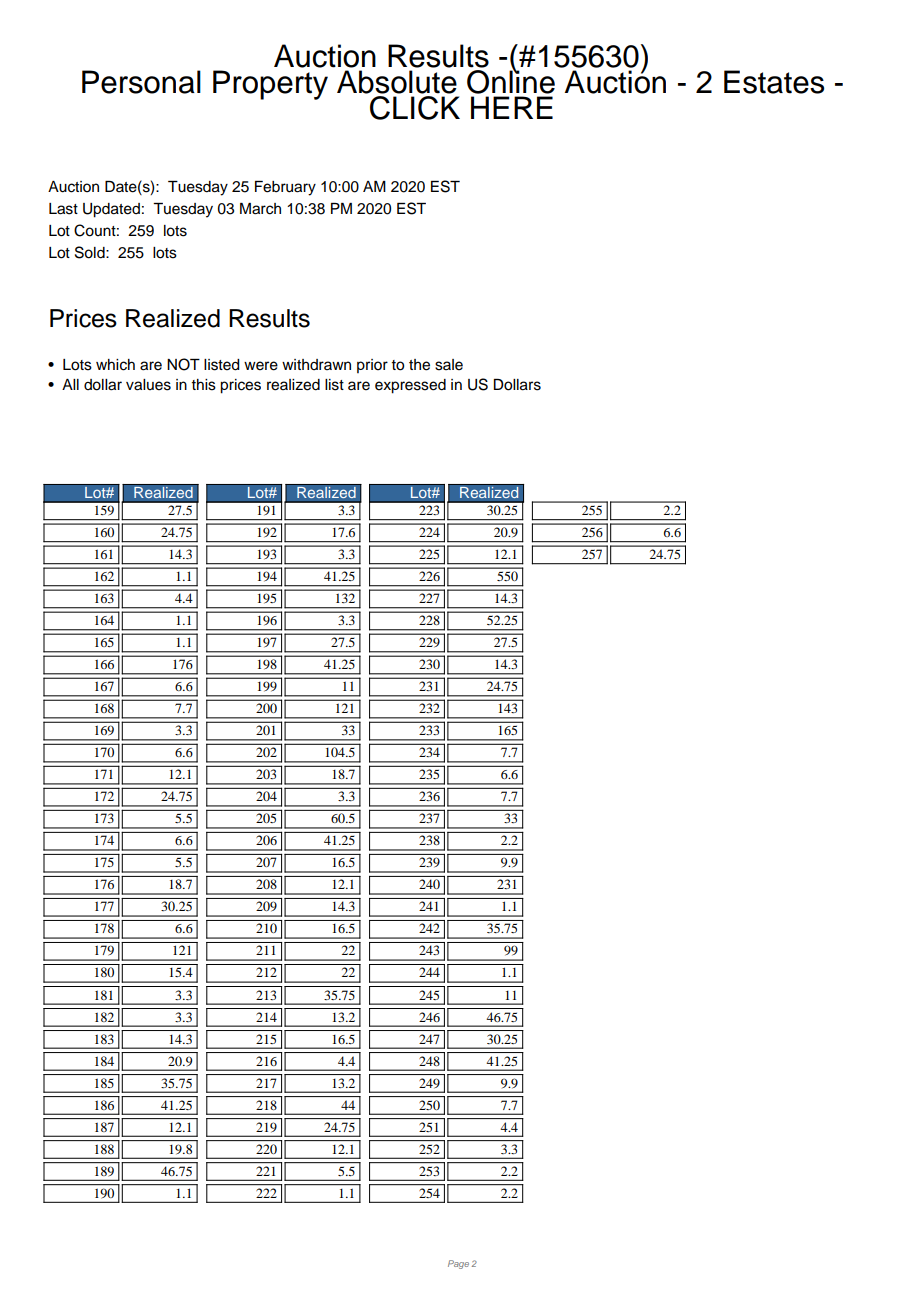  I want to click on Personal, so click(141, 82).
